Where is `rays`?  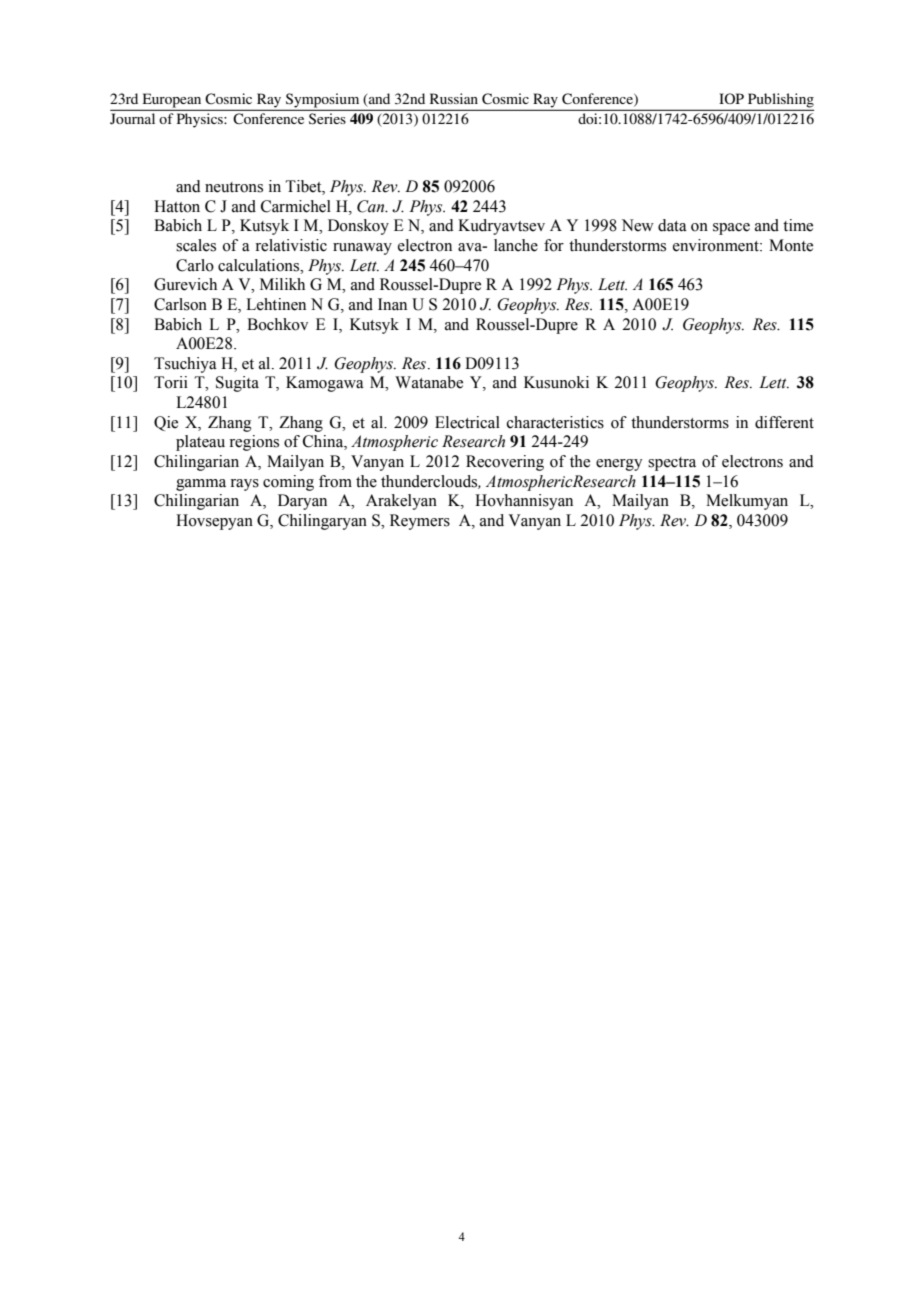
rays is located at coordinates (244, 485).
